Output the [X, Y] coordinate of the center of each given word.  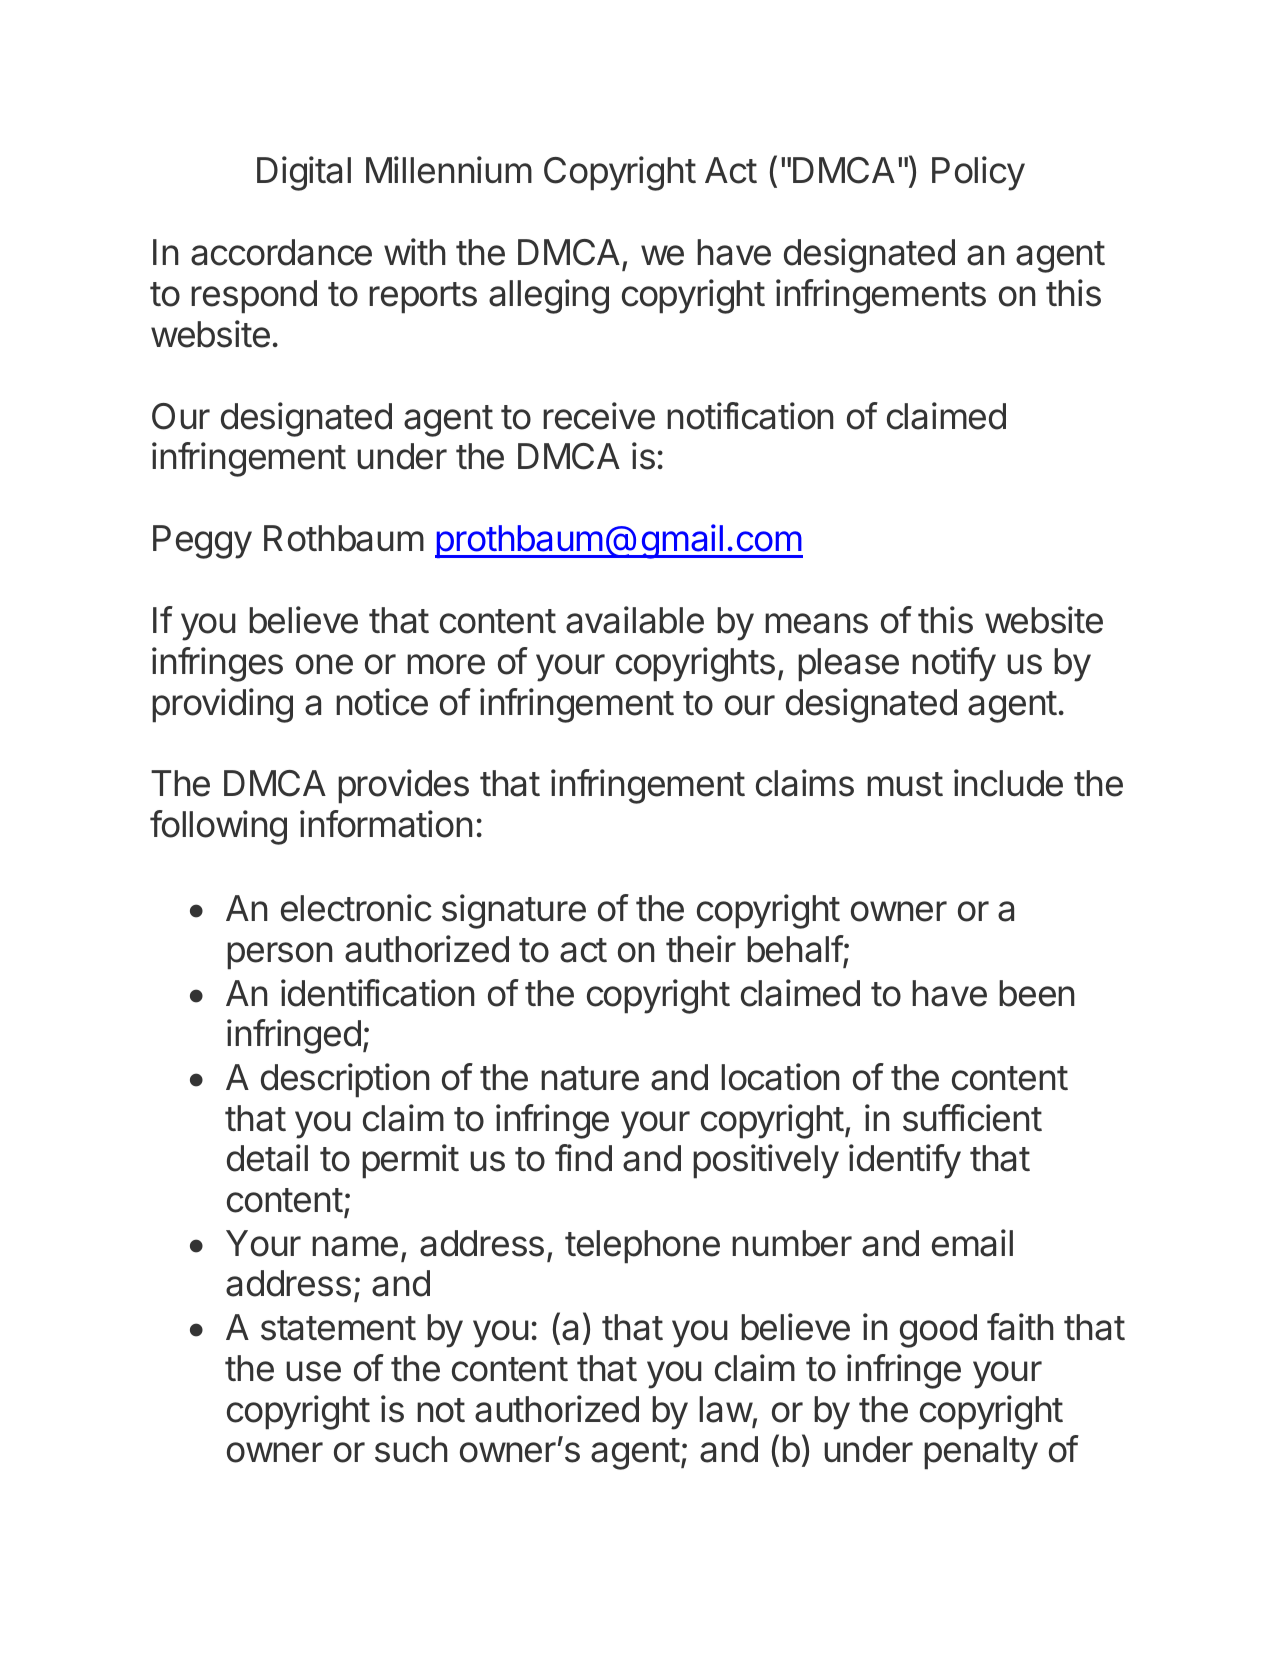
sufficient [972, 1118]
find [583, 1158]
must [905, 784]
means [816, 623]
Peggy [202, 542]
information [386, 824]
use [313, 1371]
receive [599, 416]
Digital [304, 173]
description [345, 1080]
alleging [549, 296]
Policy [978, 173]
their [701, 949]
